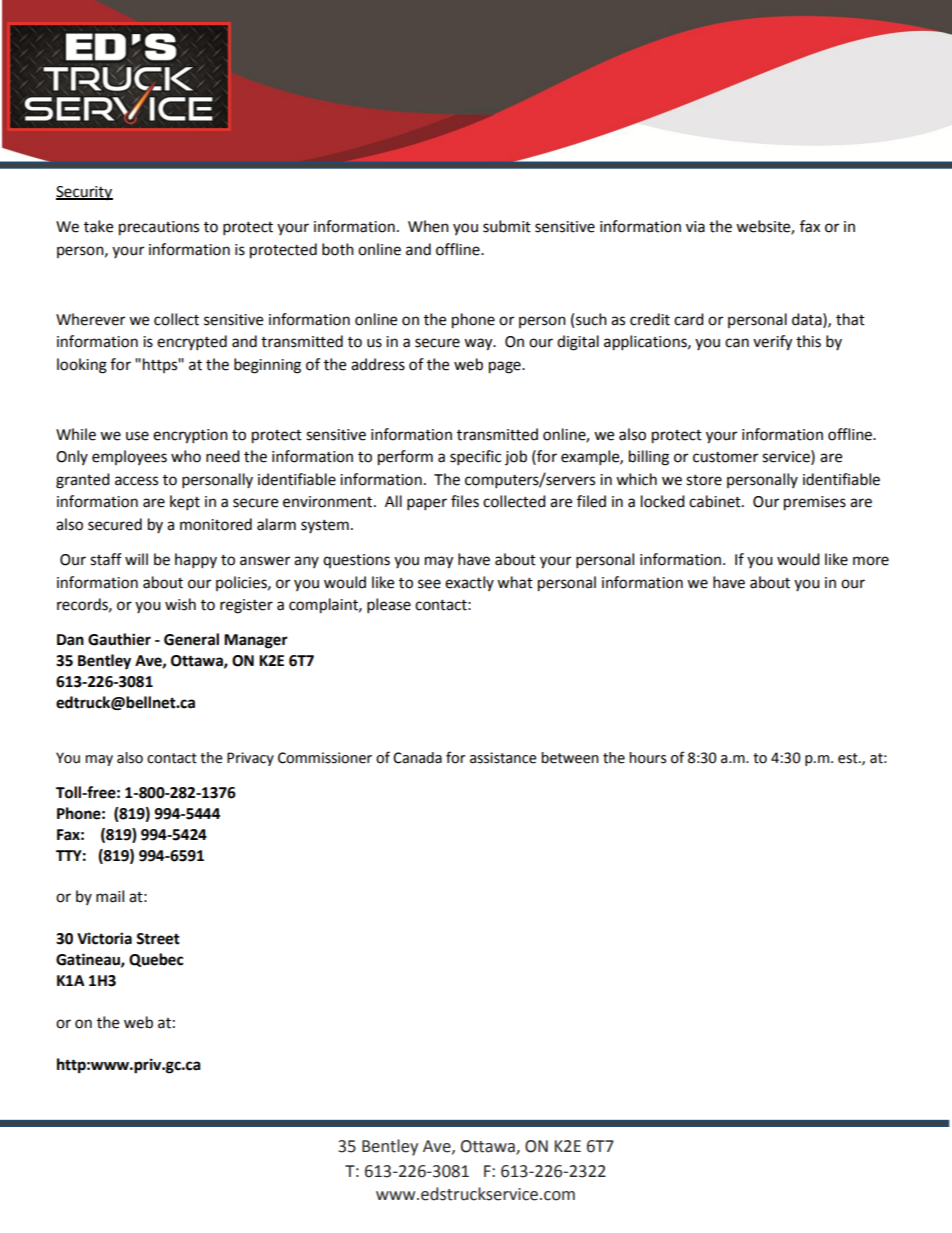 The height and width of the page is (1233, 952). Describe the element at coordinates (469, 583) in the page. I see `exactly` at that location.
